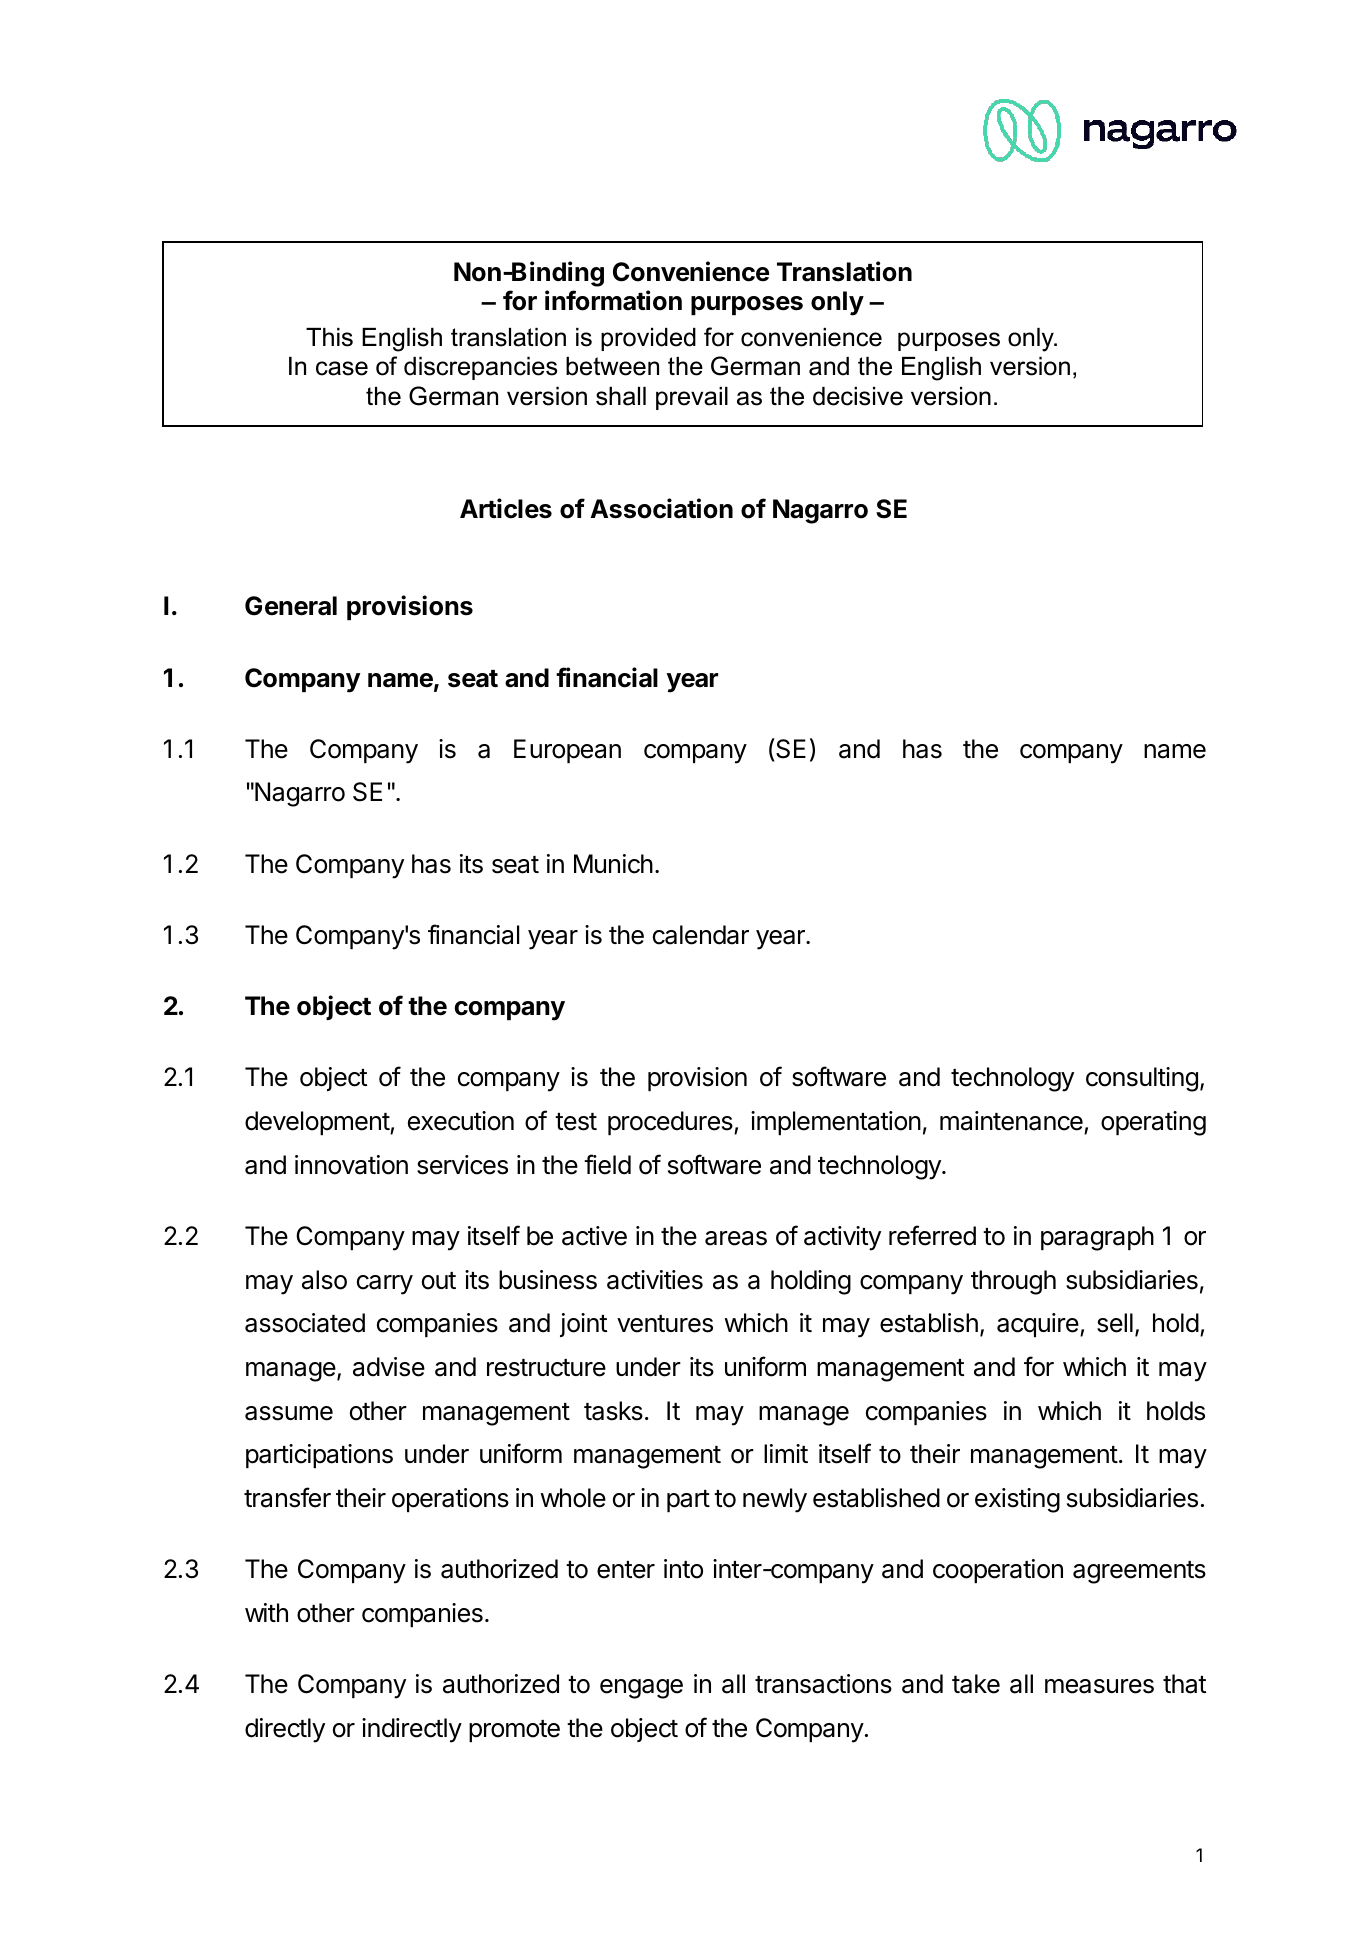 The width and height of the screenshot is (1369, 1937). I want to click on General, so click(291, 606).
